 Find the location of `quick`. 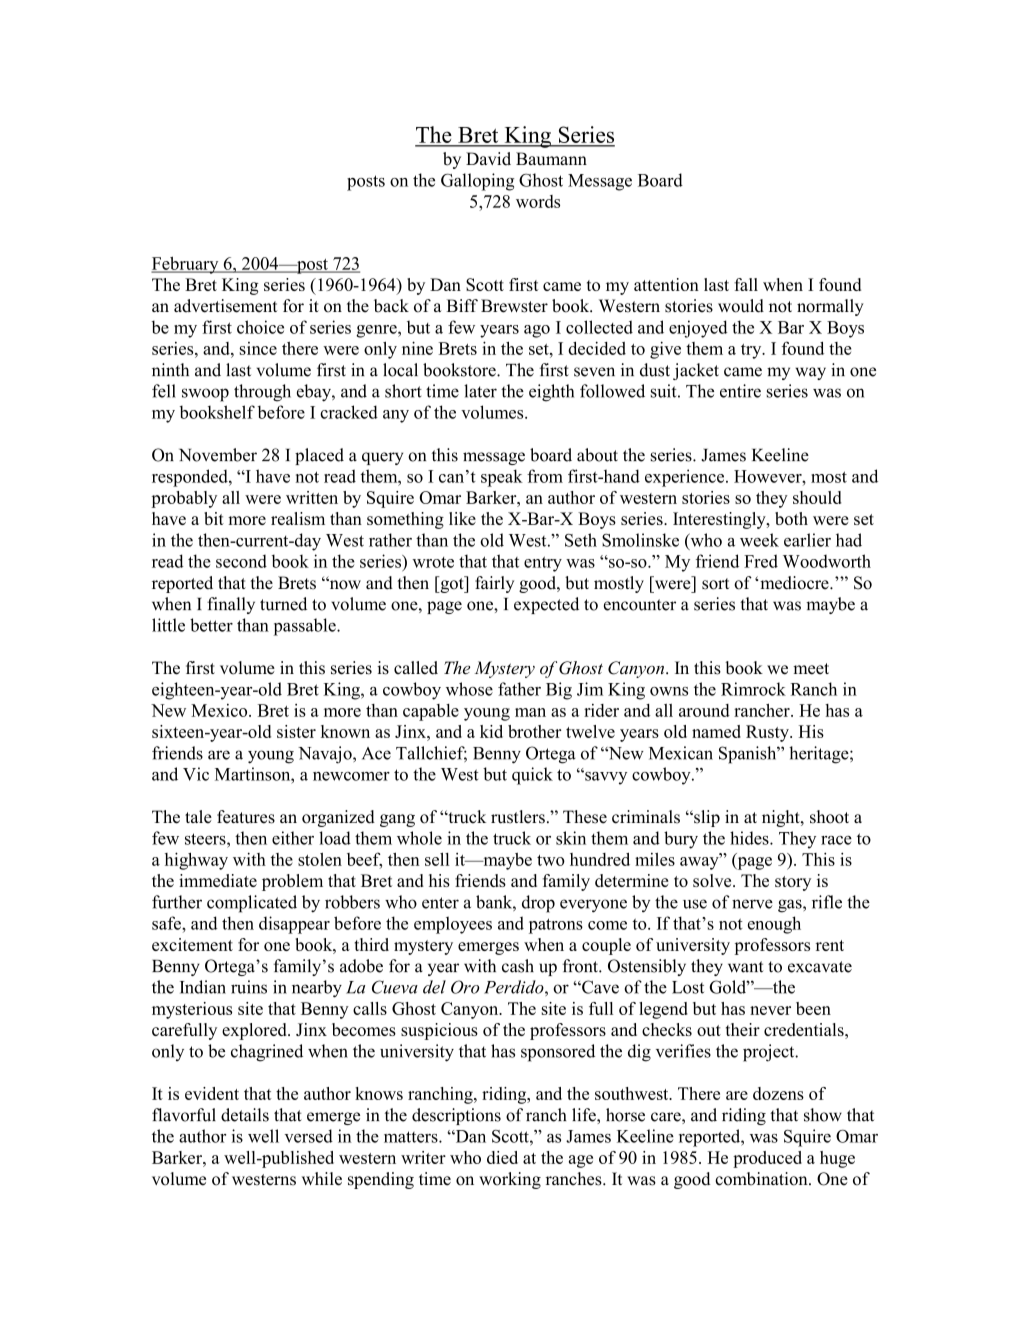

quick is located at coordinates (532, 776).
